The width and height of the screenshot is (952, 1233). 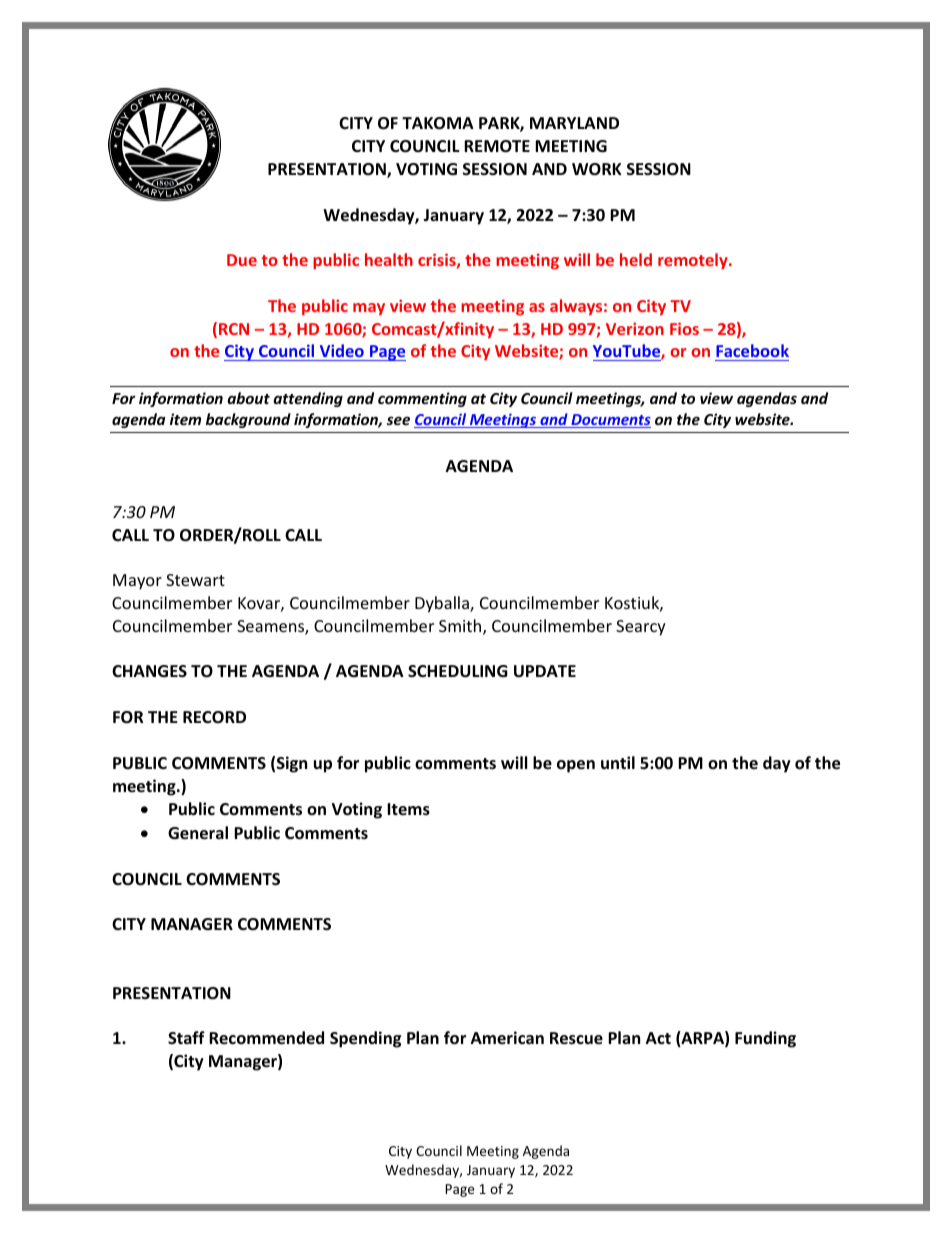 What do you see at coordinates (507, 1037) in the screenshot?
I see `American` at bounding box center [507, 1037].
